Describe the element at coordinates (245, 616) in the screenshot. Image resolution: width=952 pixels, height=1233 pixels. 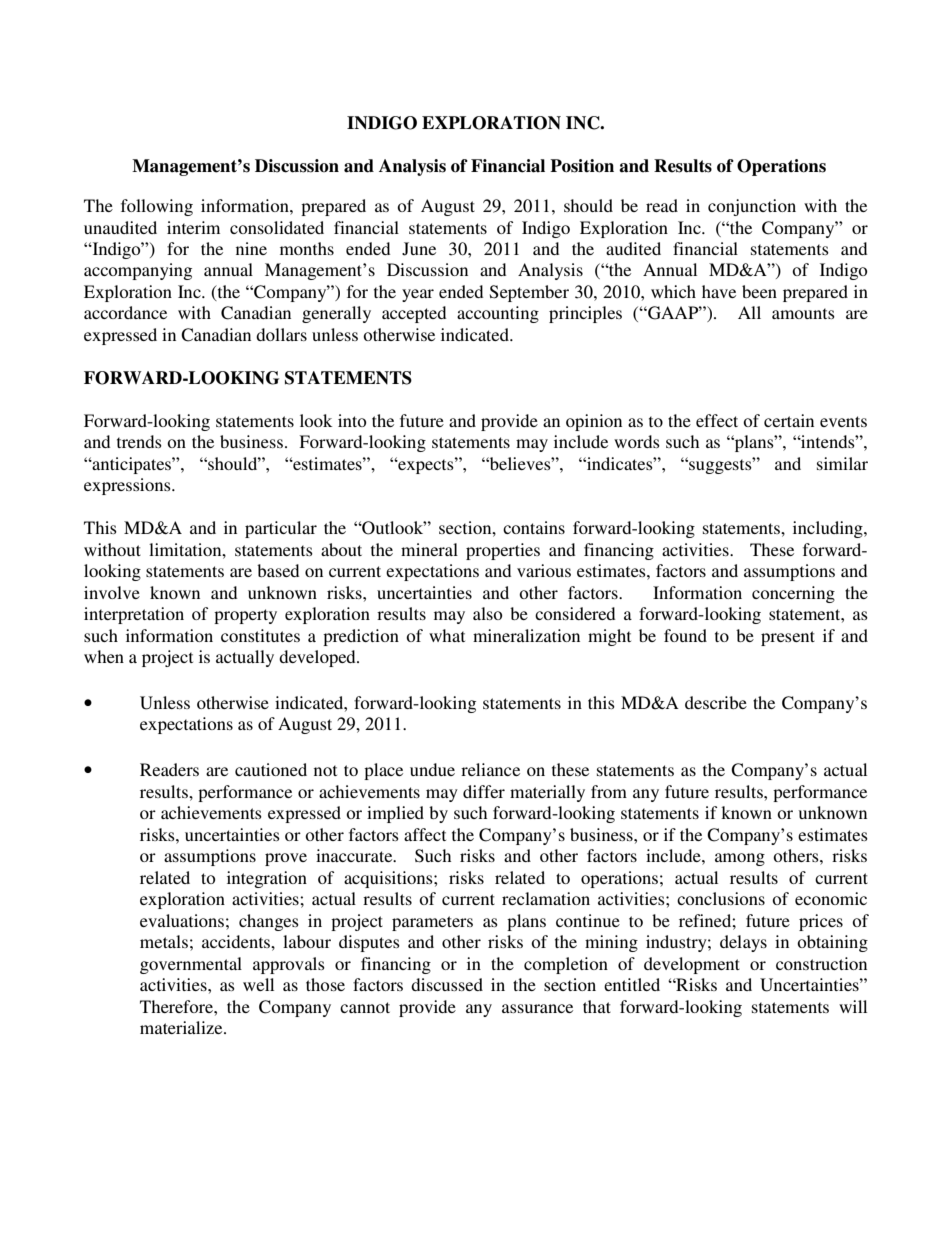
I see `property` at that location.
